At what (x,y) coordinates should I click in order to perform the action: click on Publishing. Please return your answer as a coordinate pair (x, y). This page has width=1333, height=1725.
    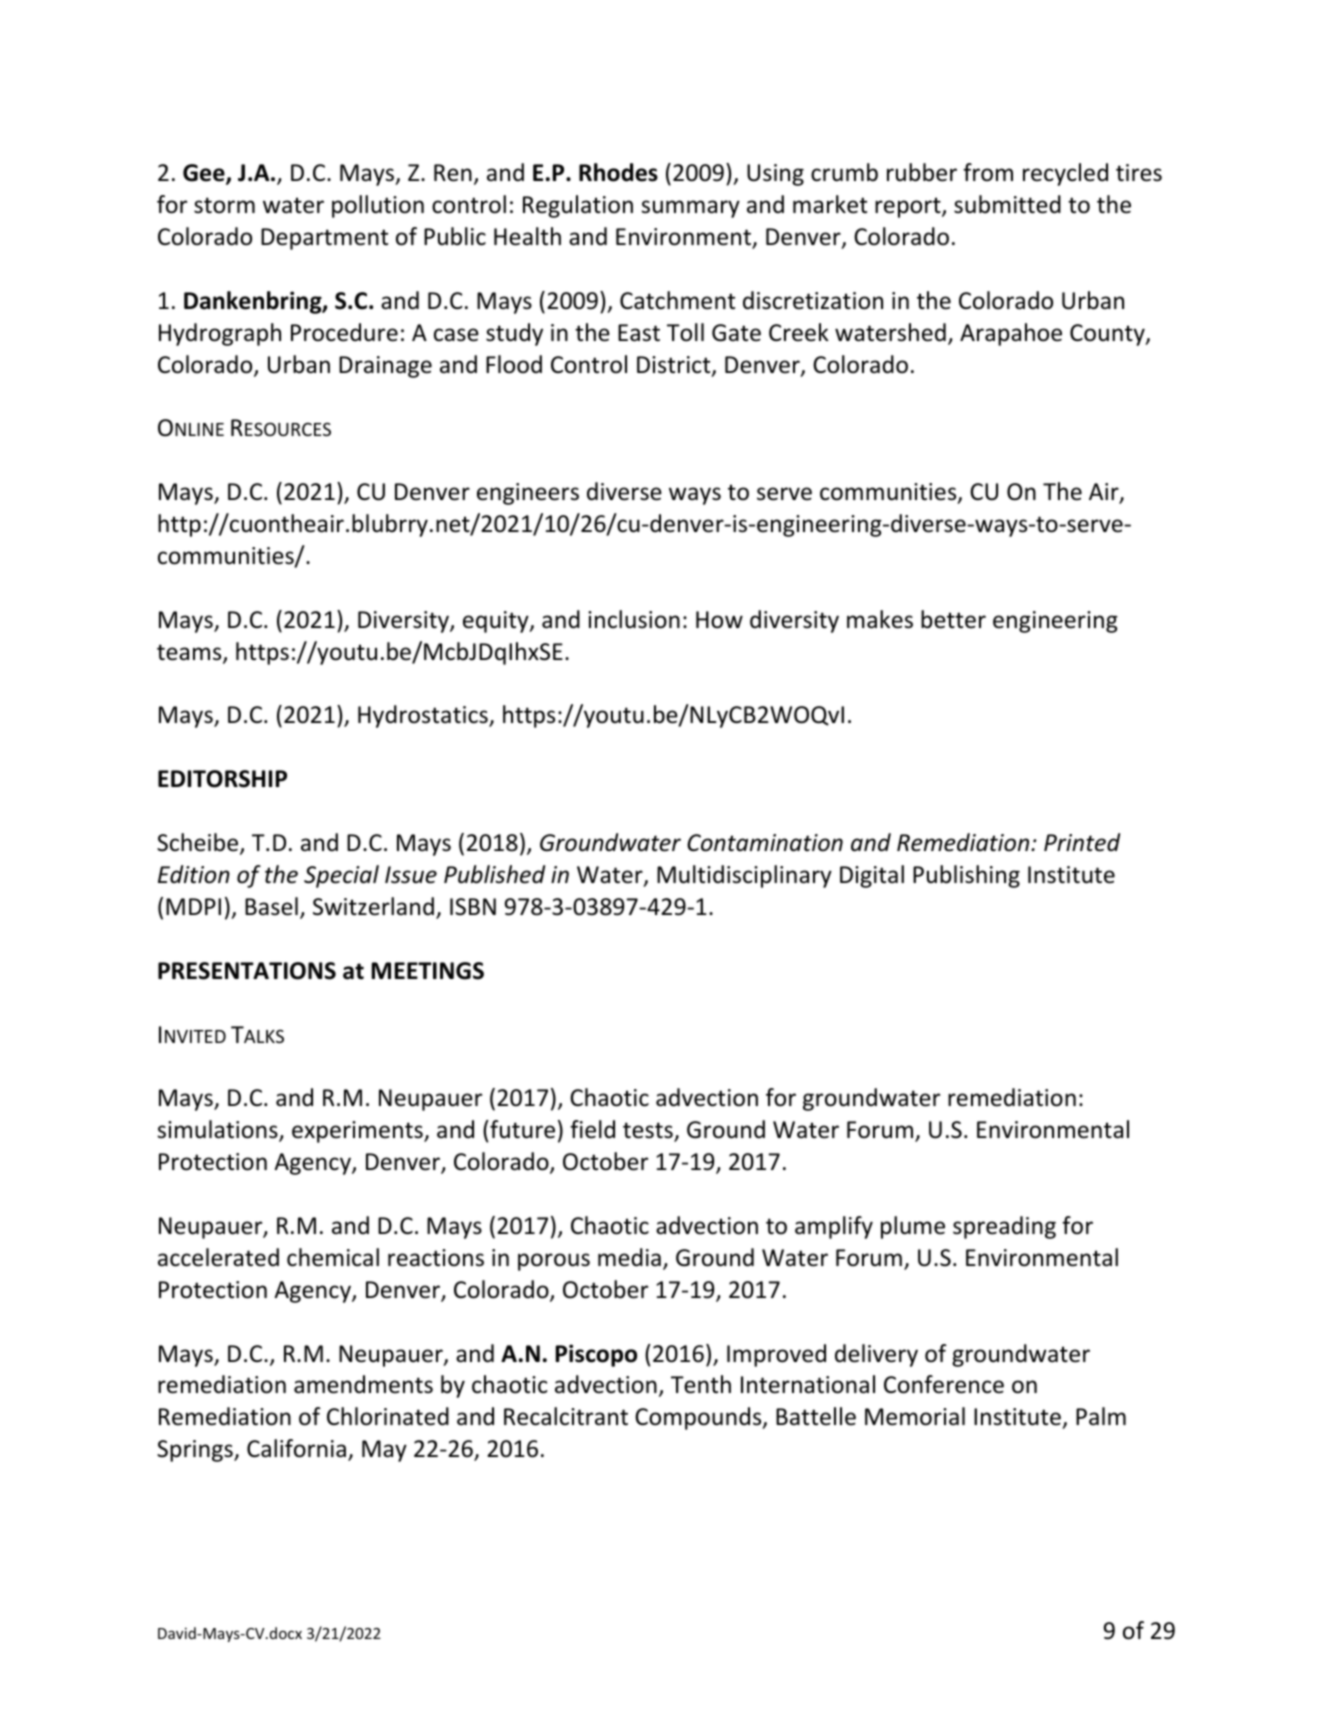
    Looking at the image, I should click on (966, 876).
